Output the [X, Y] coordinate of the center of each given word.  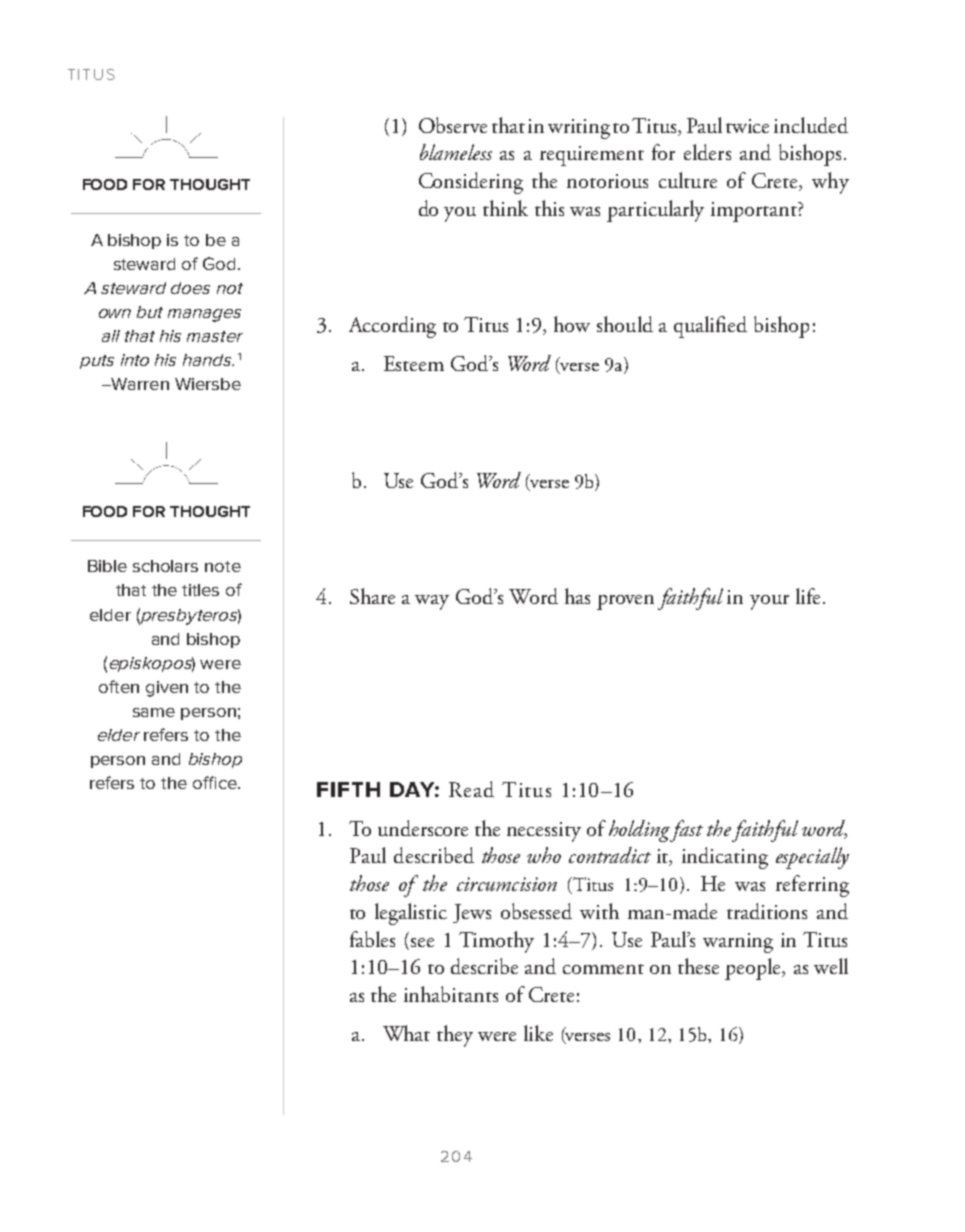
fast [685, 831]
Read [471, 789]
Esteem [414, 363]
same [154, 712]
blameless [456, 152]
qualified [710, 327]
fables [372, 939]
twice [747, 126]
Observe [453, 125]
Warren [139, 384]
